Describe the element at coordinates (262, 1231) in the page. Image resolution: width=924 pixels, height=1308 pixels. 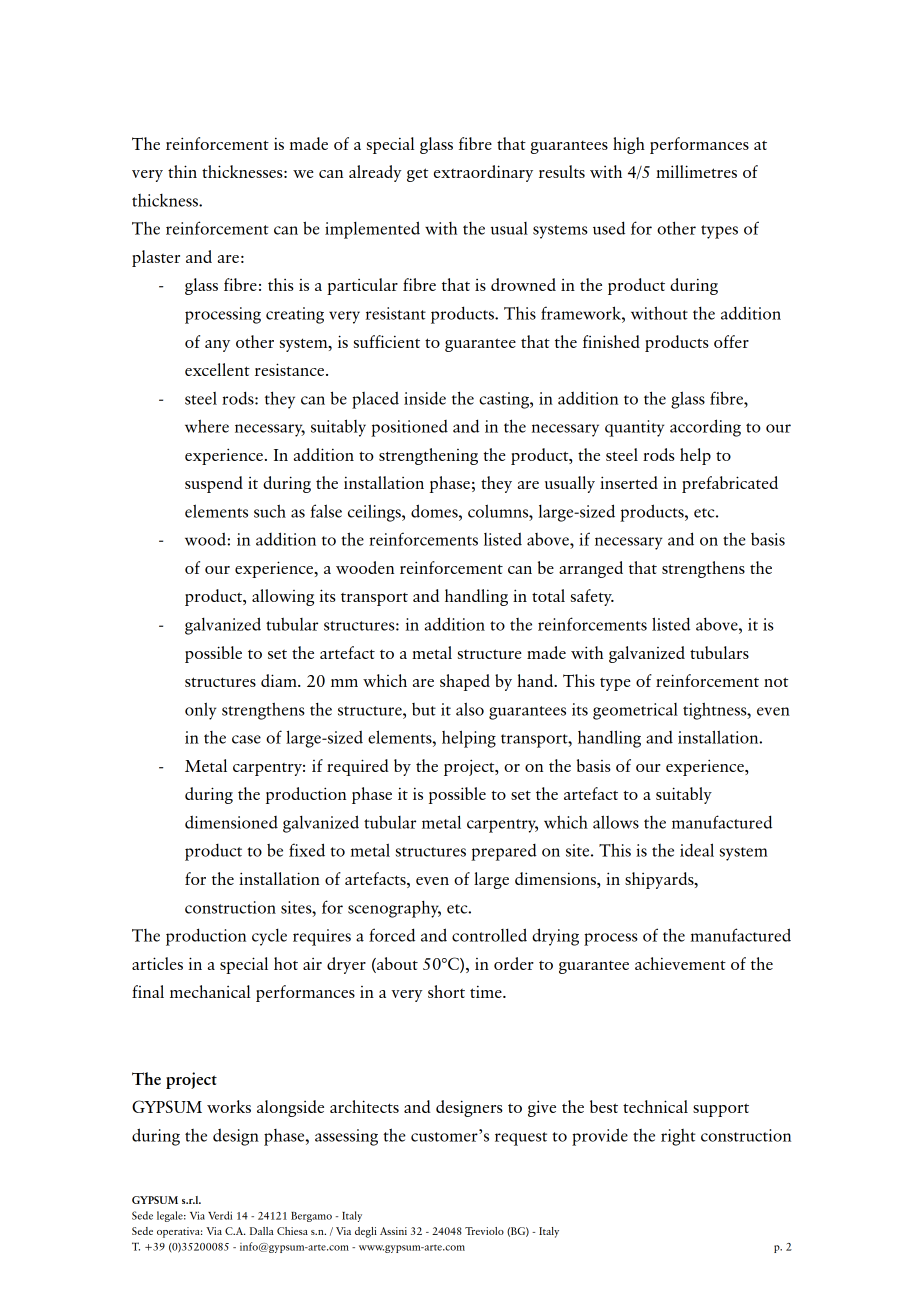
I see `Dalla` at that location.
